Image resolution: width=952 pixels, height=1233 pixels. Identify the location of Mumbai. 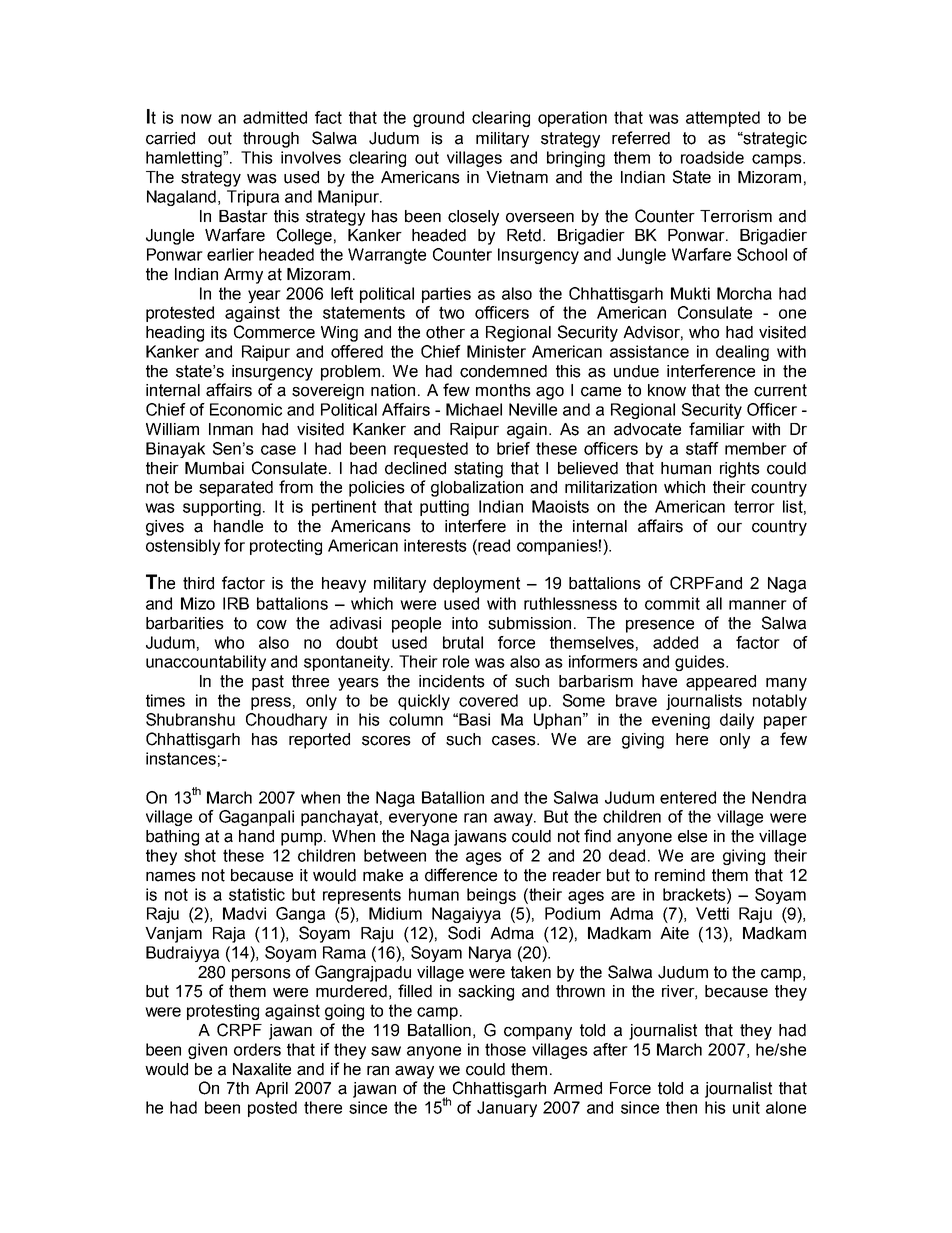
(214, 468).
